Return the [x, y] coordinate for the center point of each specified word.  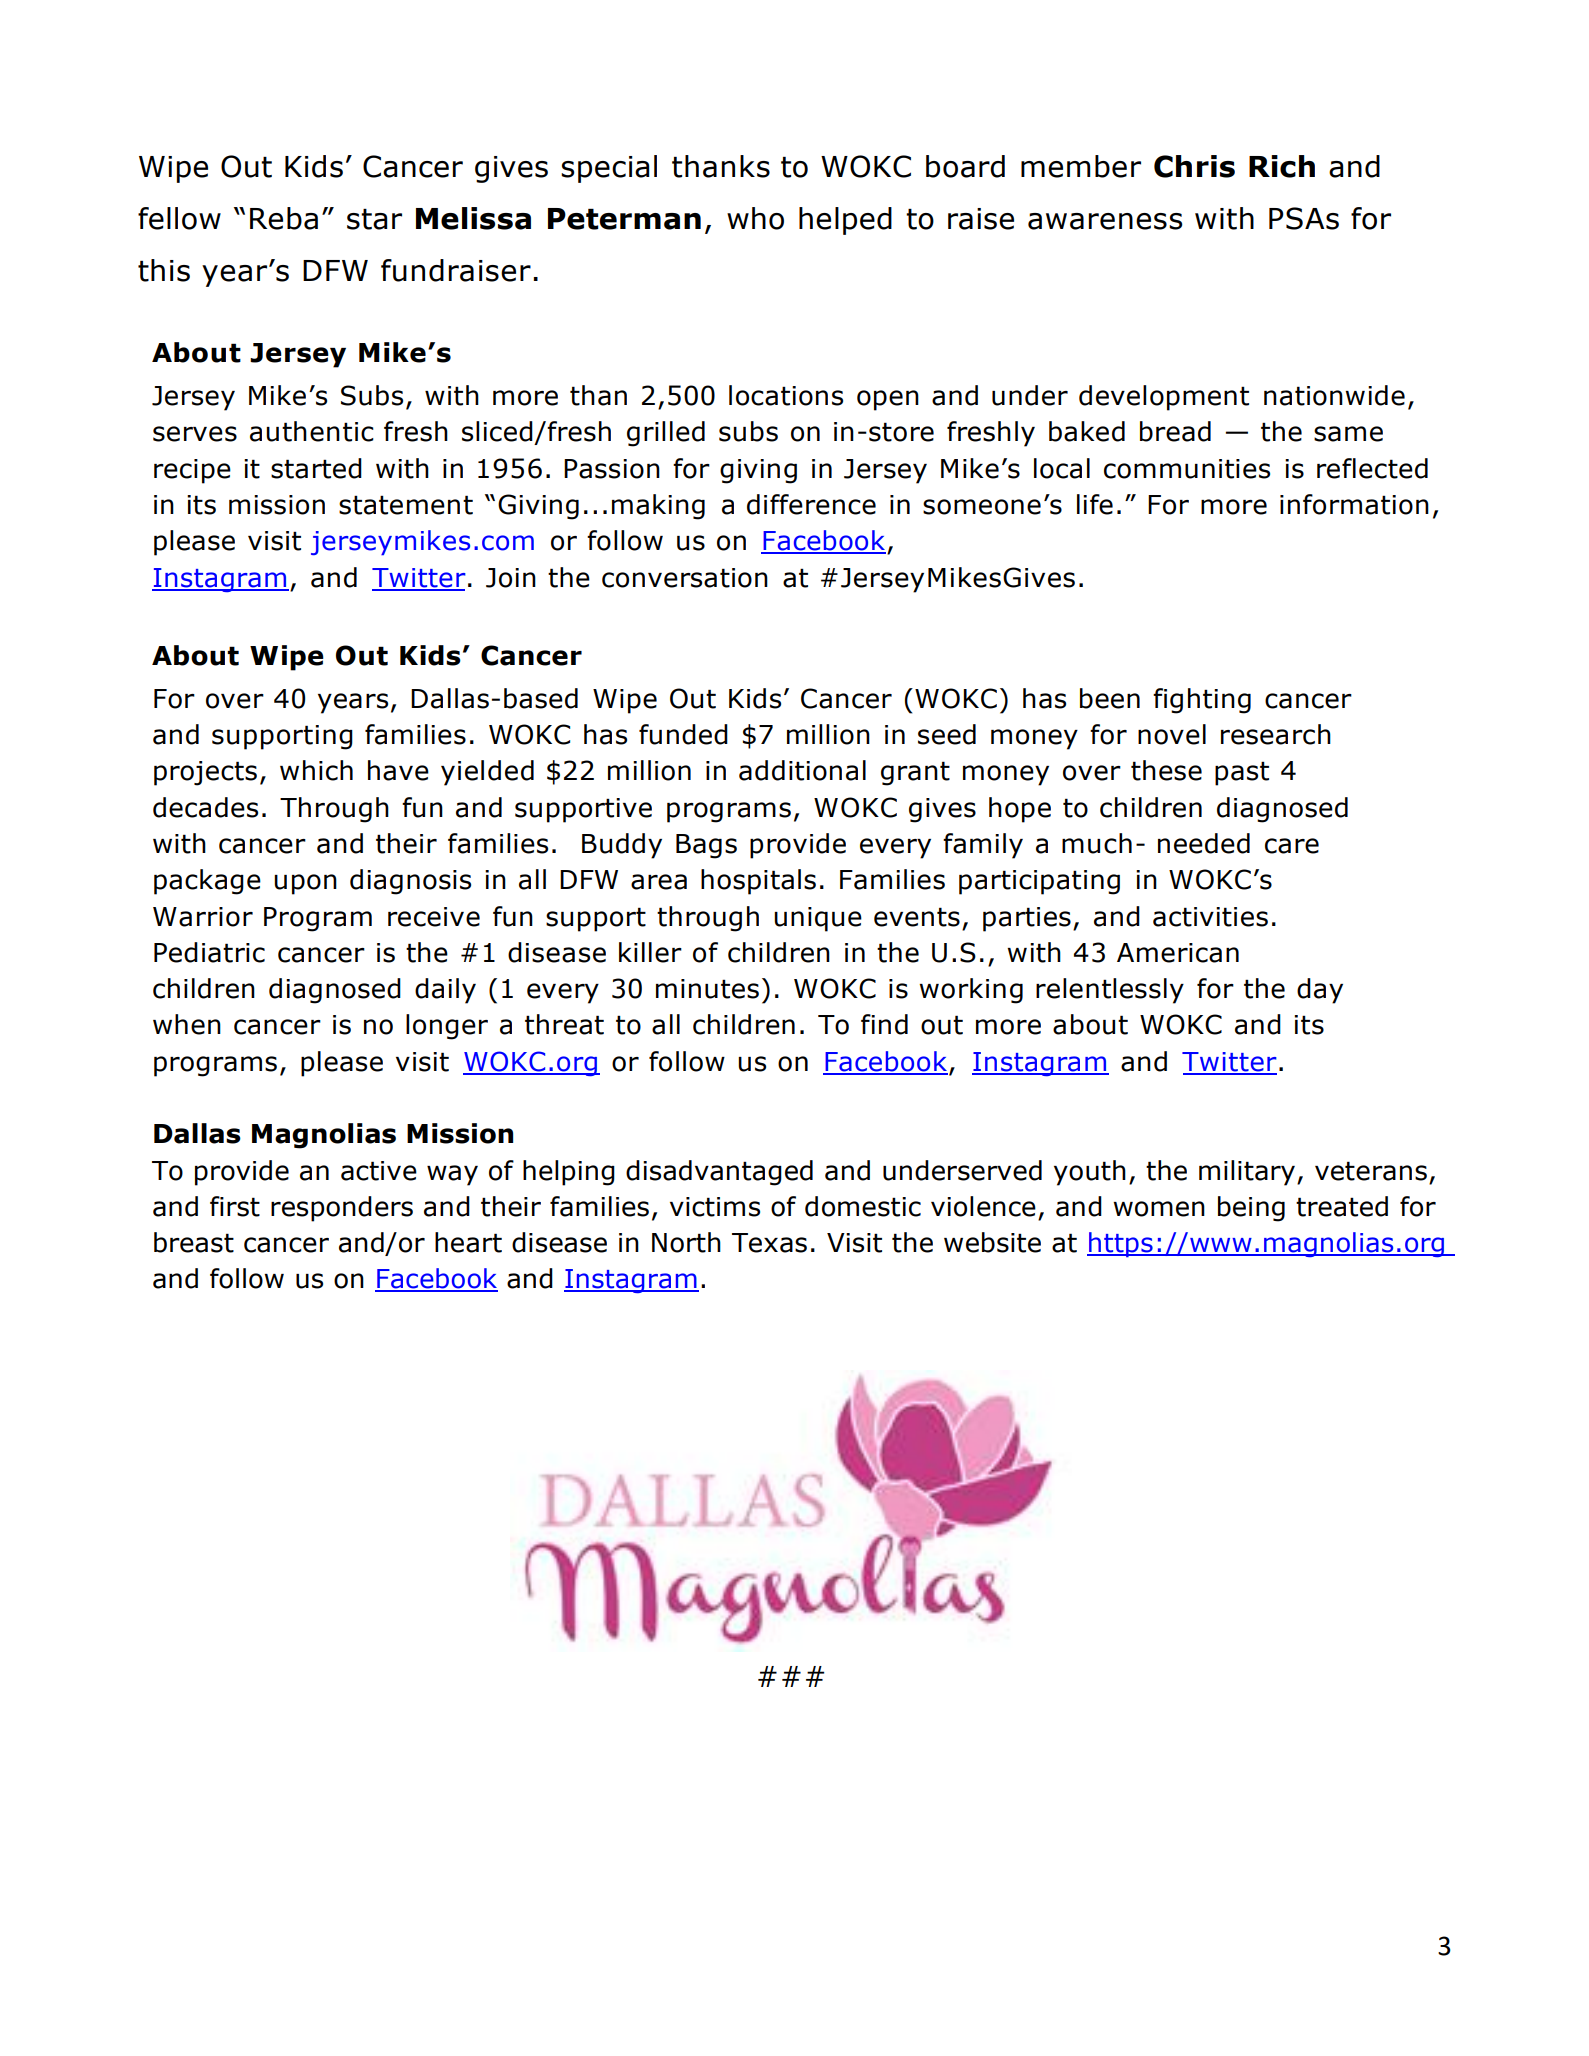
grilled [666, 434]
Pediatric [209, 952]
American [1178, 953]
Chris [1194, 166]
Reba [284, 218]
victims [715, 1207]
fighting [1202, 701]
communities [1187, 469]
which [316, 770]
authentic [312, 431]
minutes [707, 989]
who [755, 218]
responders [342, 1209]
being [1251, 1209]
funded [683, 734]
